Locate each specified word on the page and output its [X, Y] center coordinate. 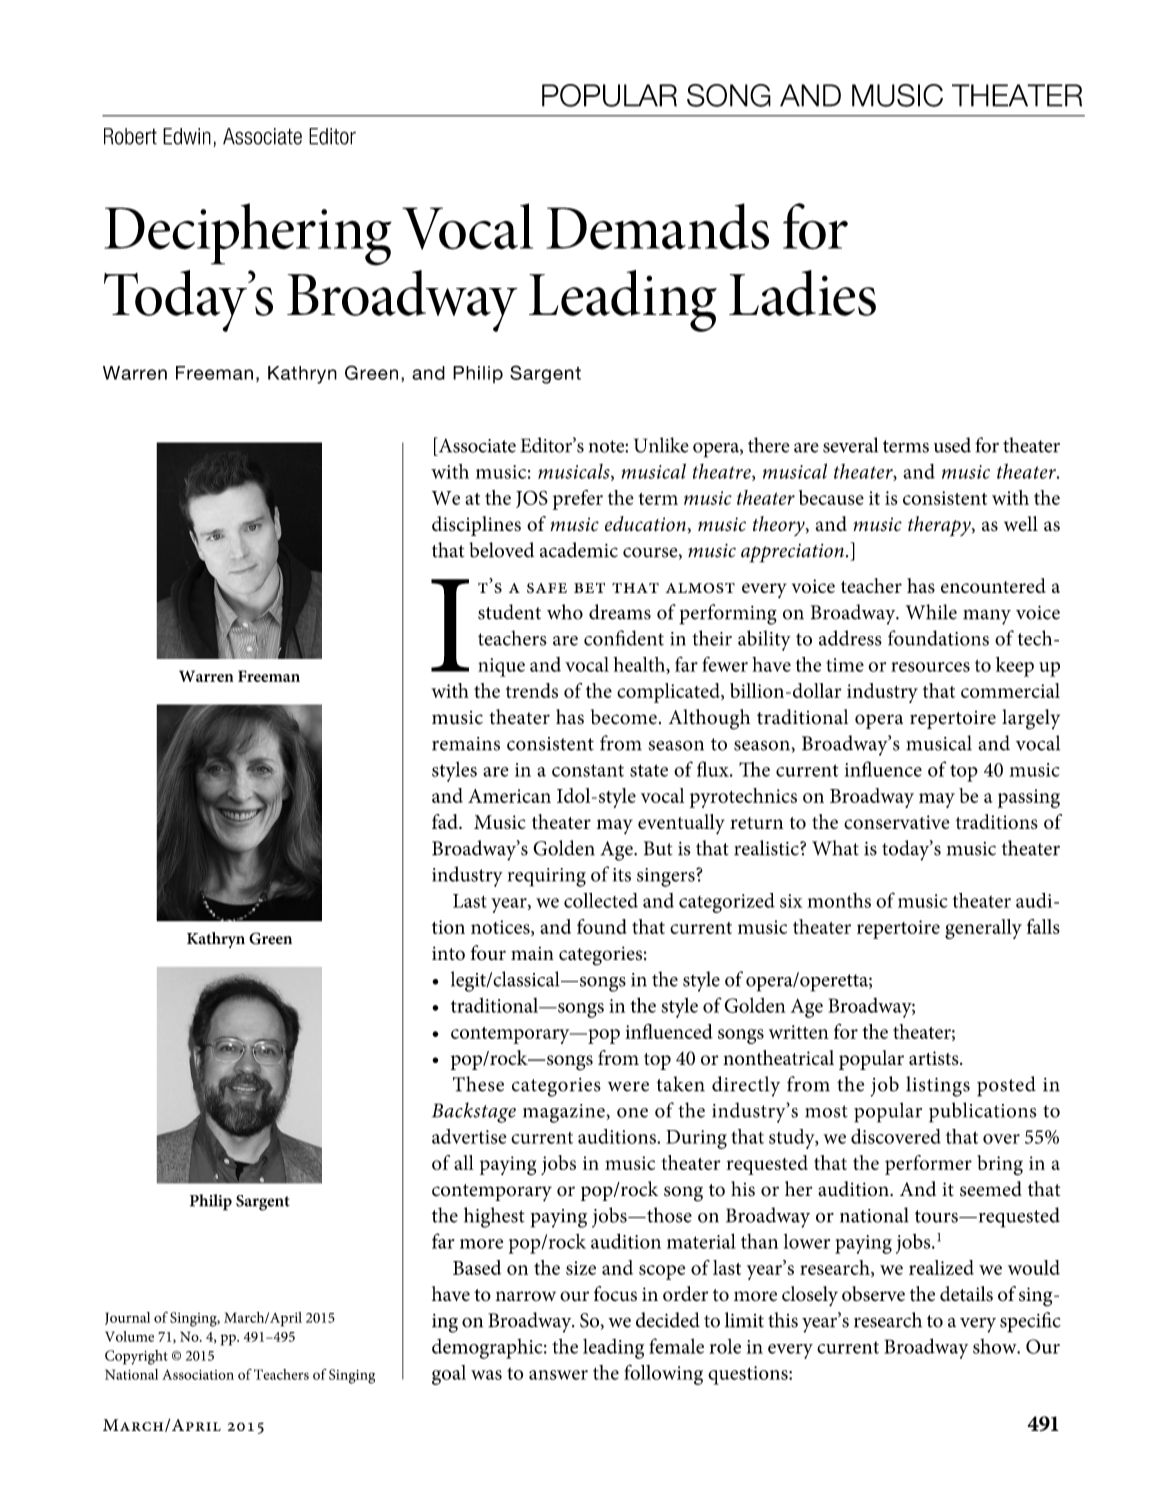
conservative [897, 822]
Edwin [187, 136]
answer [558, 1375]
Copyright [136, 1357]
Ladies [802, 293]
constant [588, 770]
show [996, 1346]
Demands [657, 226]
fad [446, 821]
